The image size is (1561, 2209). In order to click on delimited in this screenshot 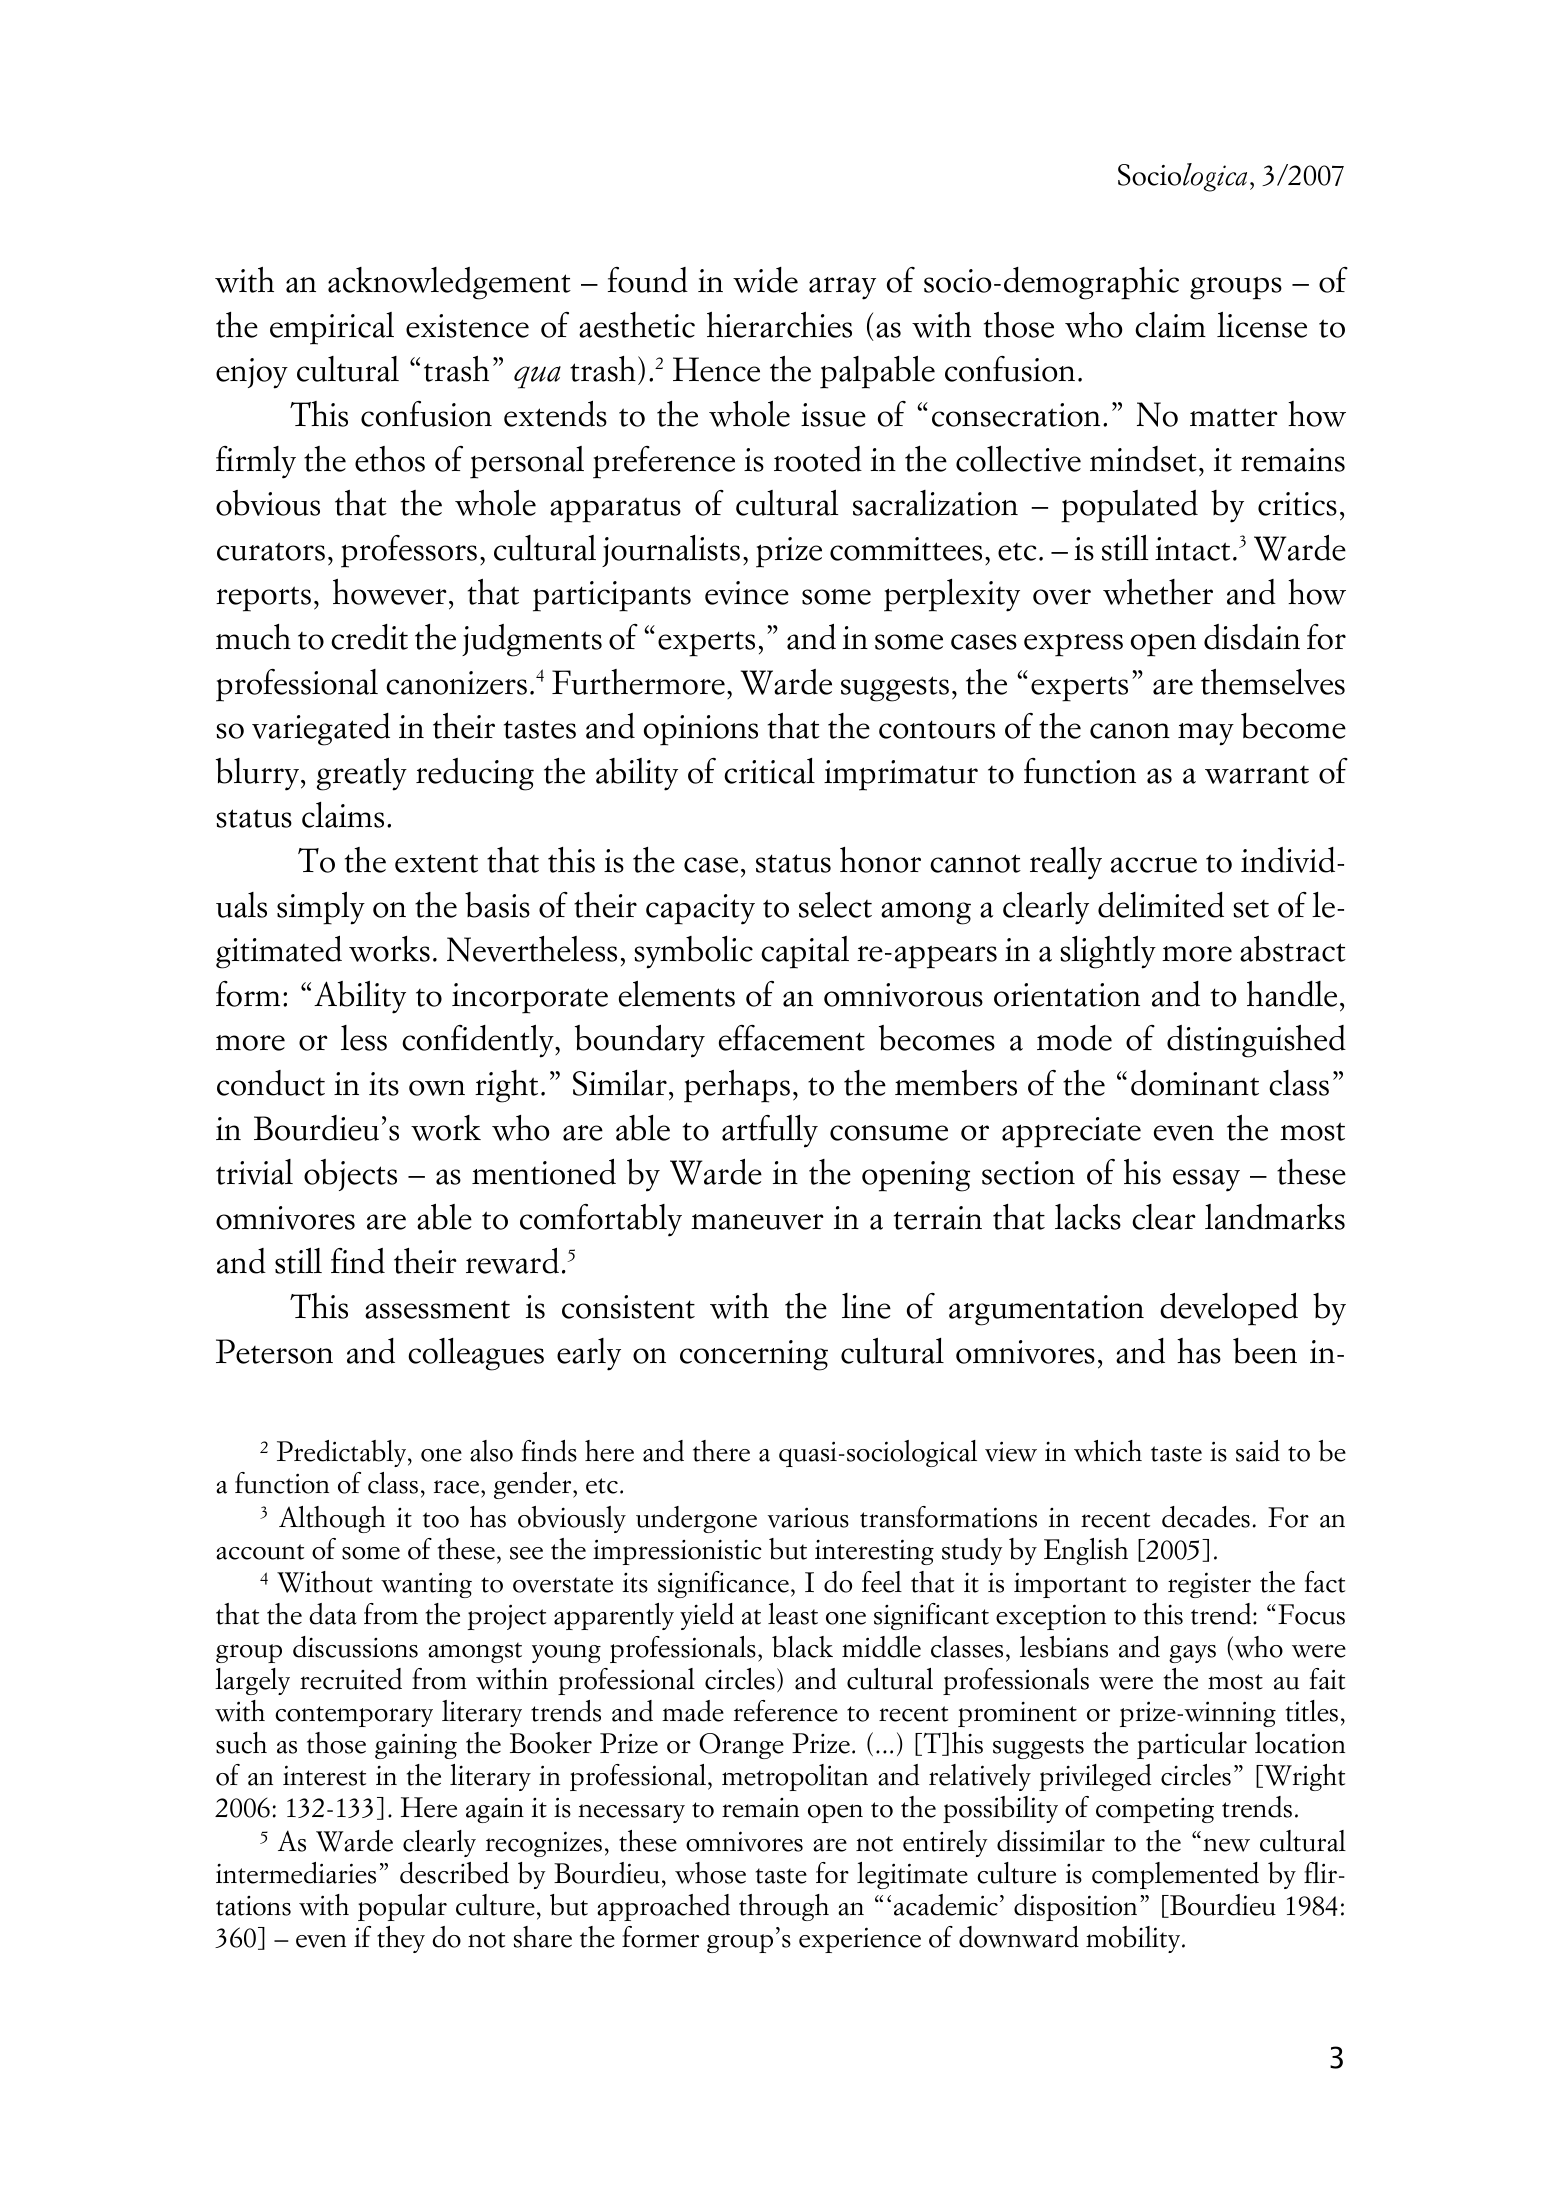, I will do `click(1161, 905)`.
